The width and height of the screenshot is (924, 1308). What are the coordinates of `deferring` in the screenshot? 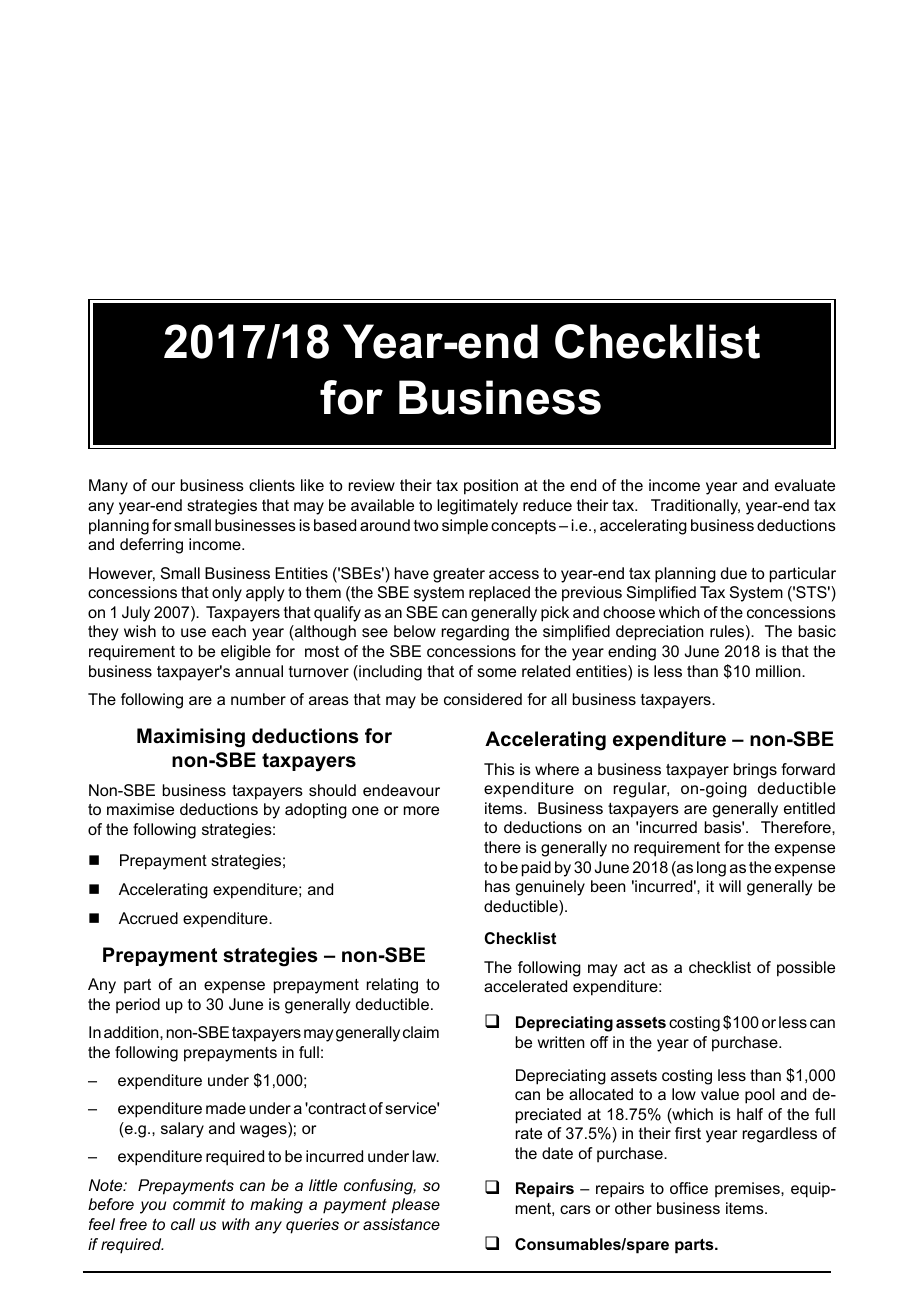 It's located at (151, 546).
